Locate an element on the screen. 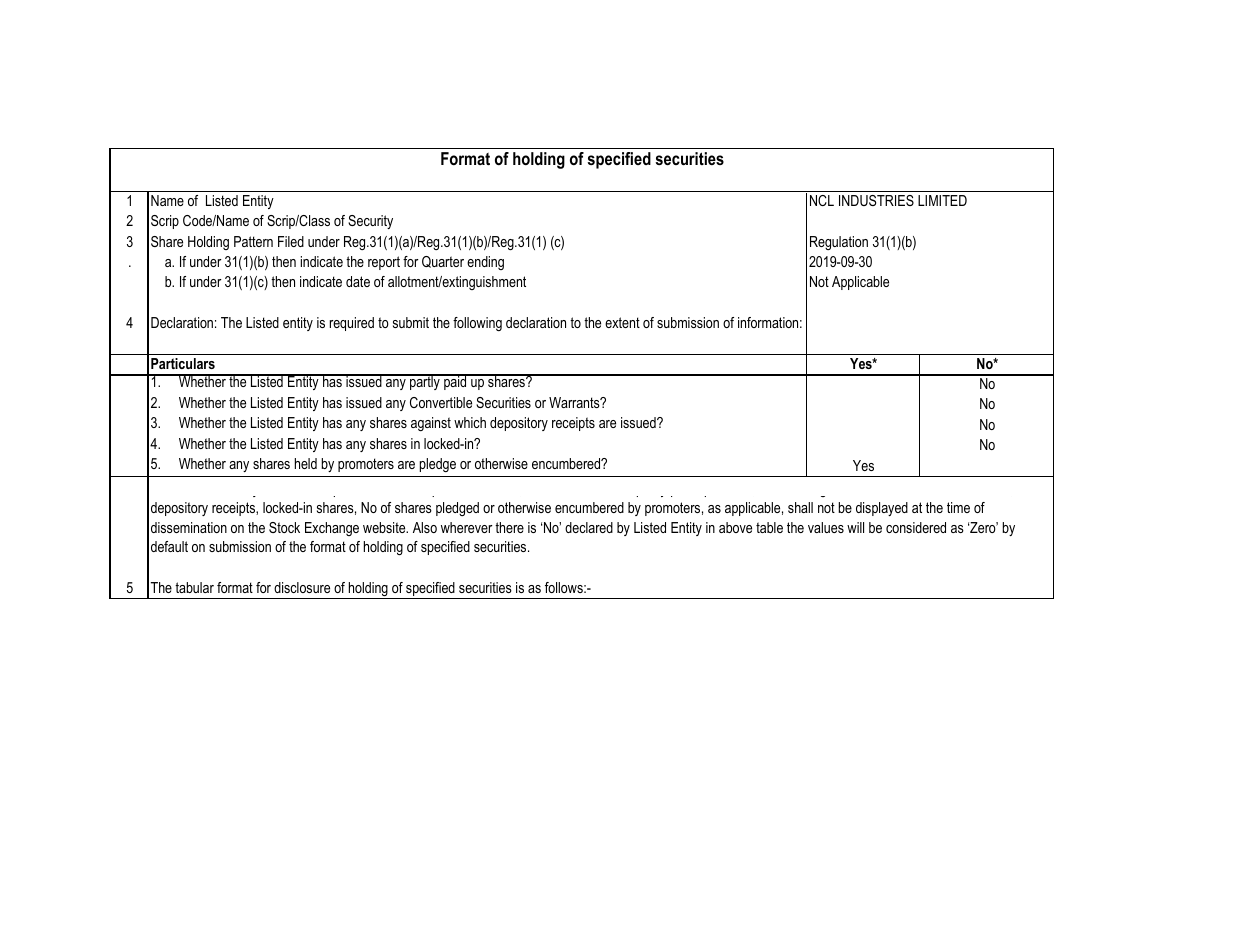  date is located at coordinates (358, 281).
